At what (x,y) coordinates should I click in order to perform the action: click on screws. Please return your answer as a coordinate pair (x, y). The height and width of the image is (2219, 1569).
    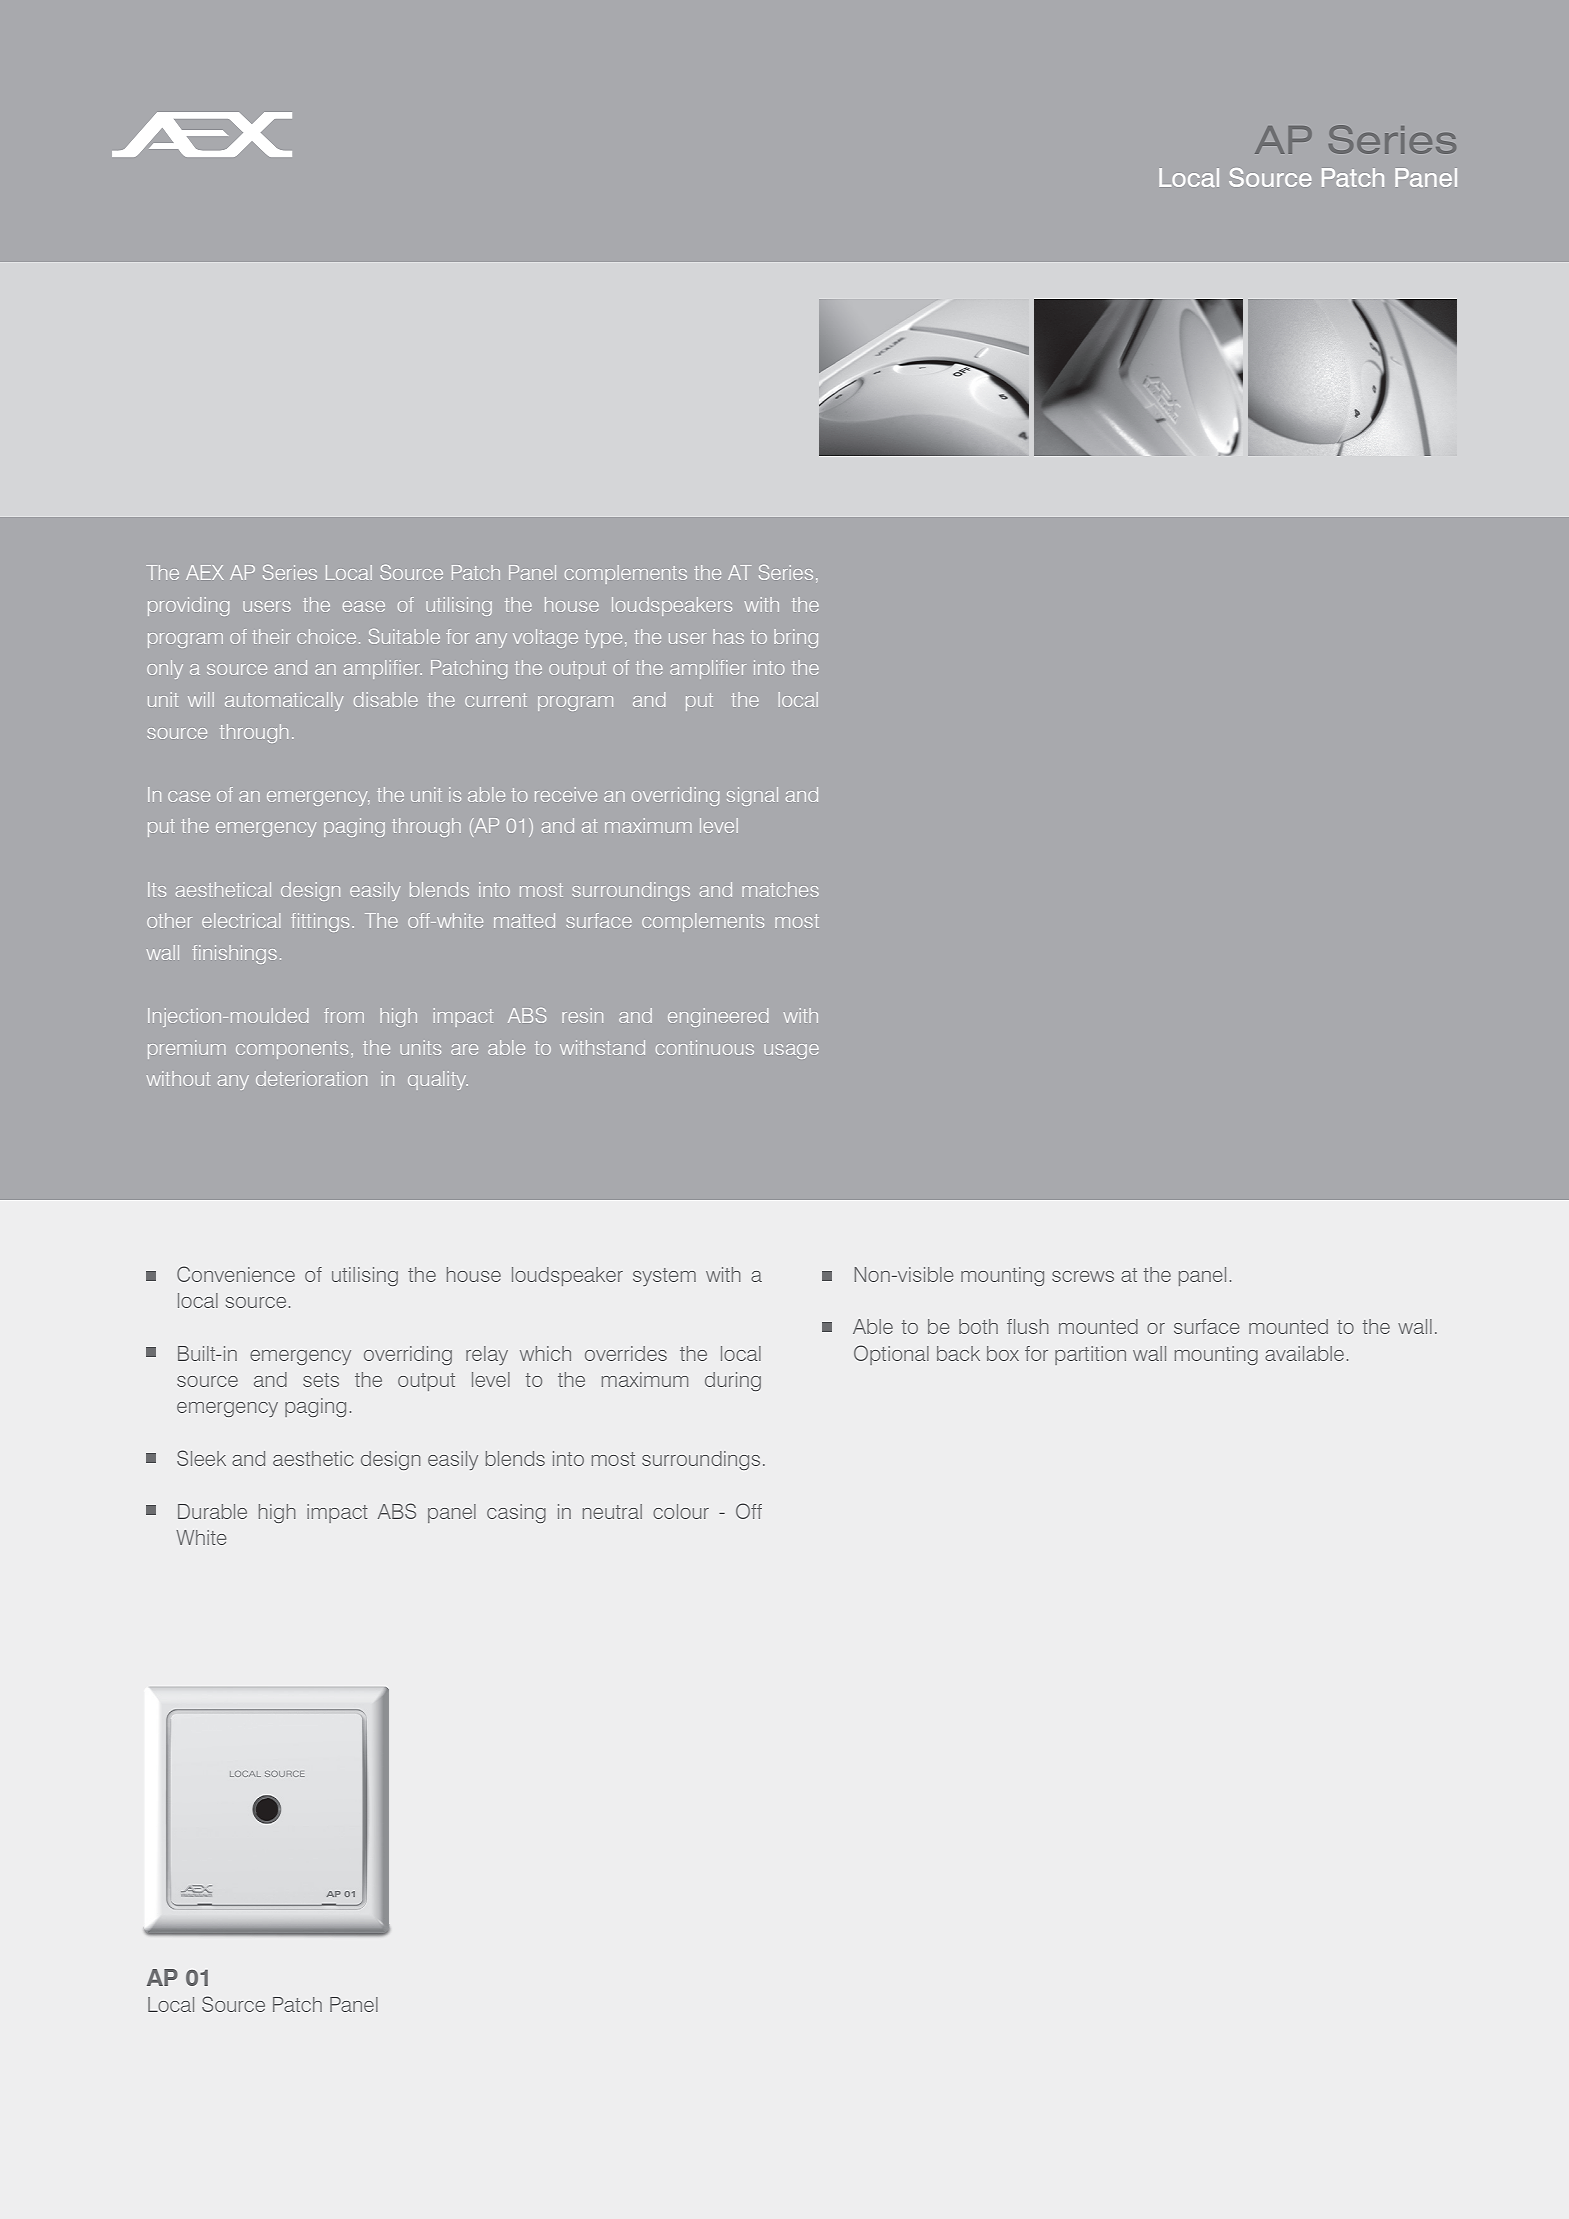
    Looking at the image, I should click on (1083, 1276).
